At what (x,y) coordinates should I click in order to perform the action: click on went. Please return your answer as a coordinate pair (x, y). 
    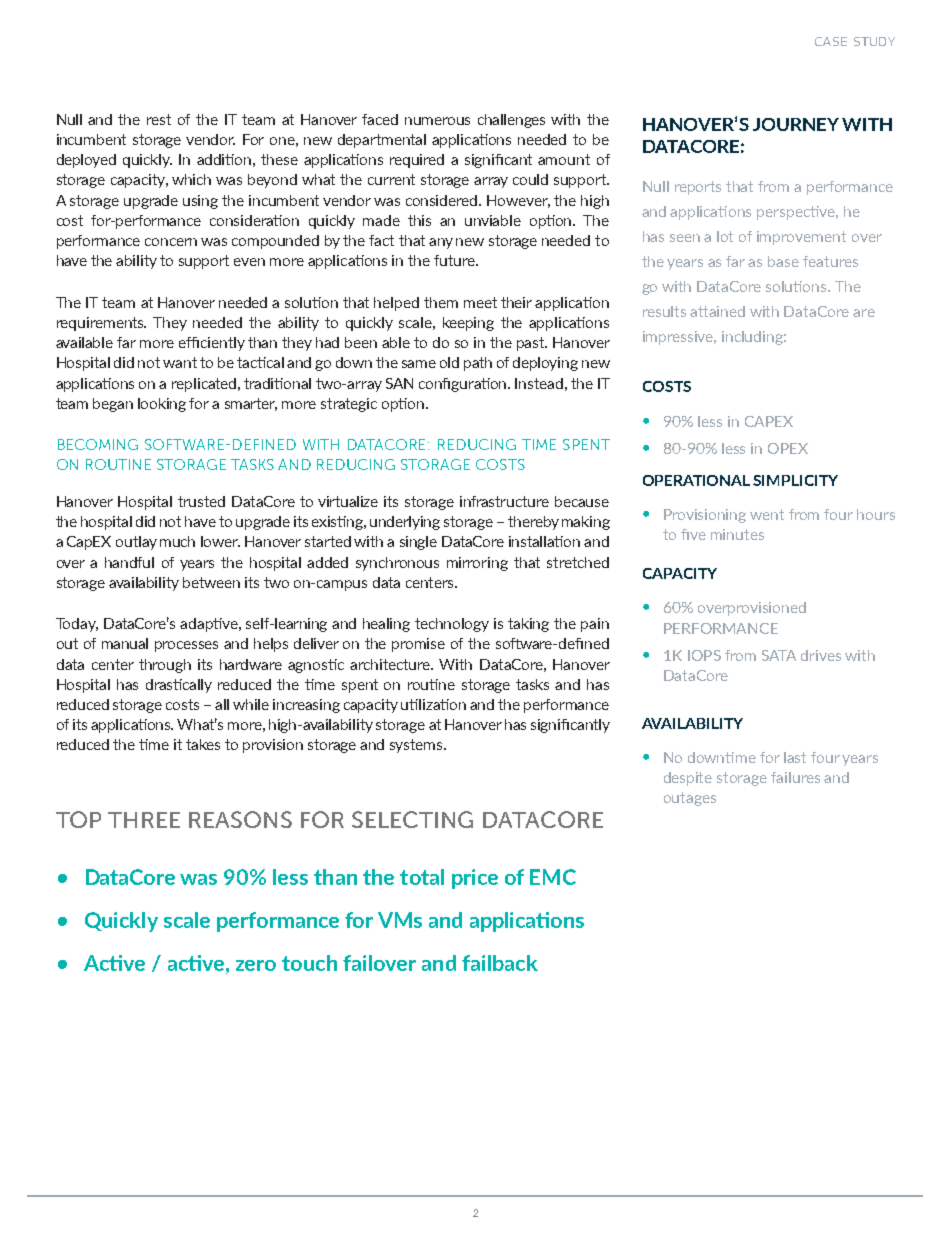
    Looking at the image, I should click on (767, 514).
